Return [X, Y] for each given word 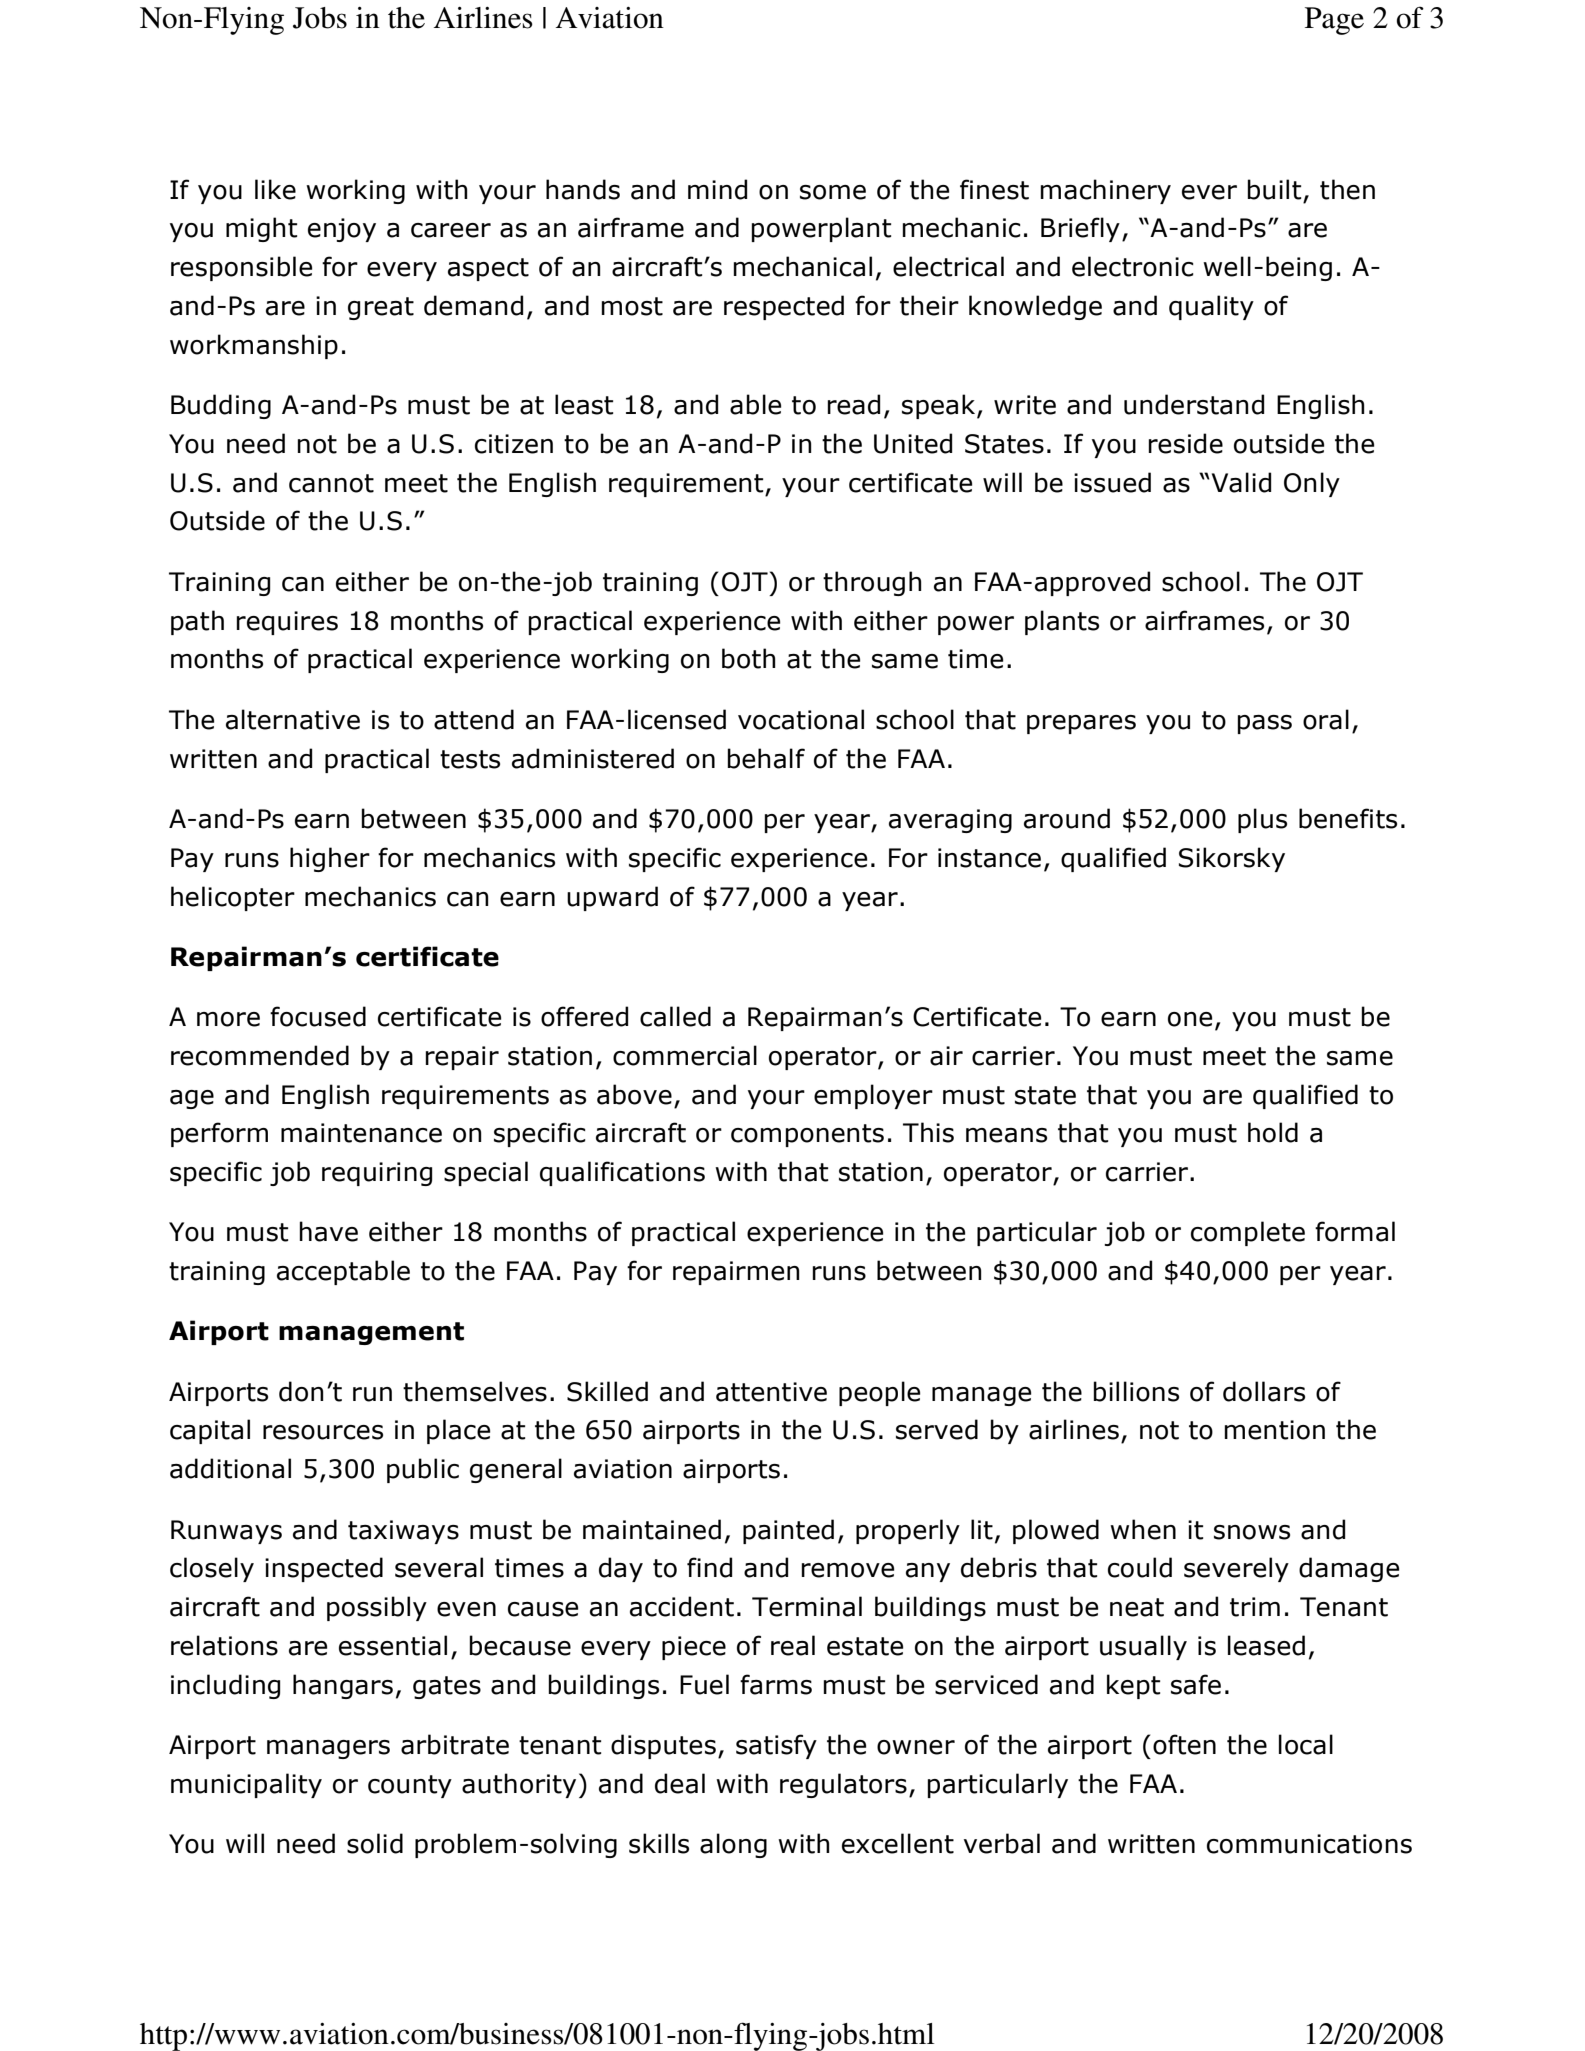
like [275, 189]
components [807, 1135]
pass [1264, 724]
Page [1334, 21]
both [749, 658]
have [328, 1231]
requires [287, 623]
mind [717, 189]
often [1184, 1744]
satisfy [776, 1746]
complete [1248, 1233]
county [410, 1786]
